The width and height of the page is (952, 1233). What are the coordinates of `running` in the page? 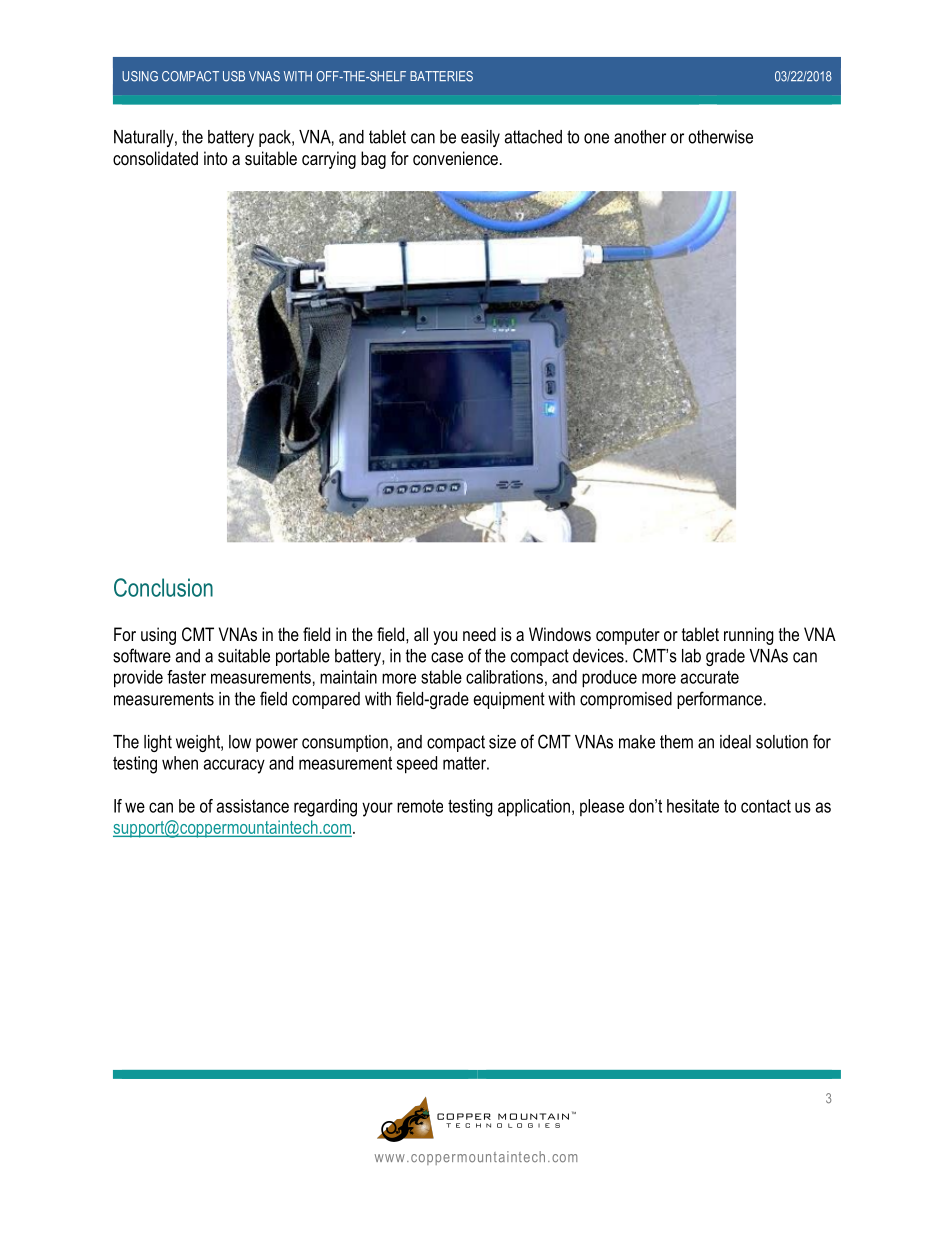 It's located at (749, 636).
